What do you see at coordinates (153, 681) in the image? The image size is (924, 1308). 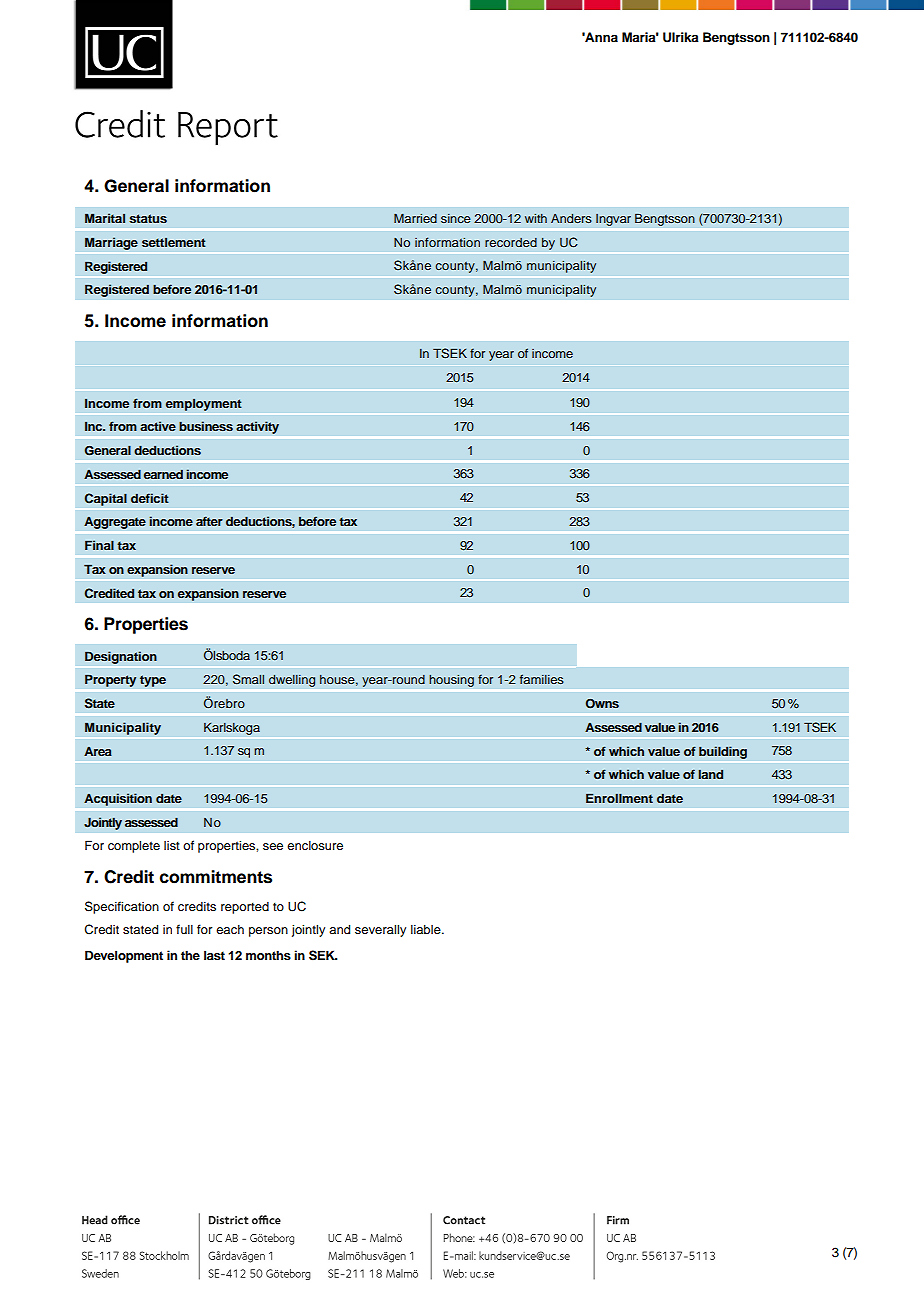 I see `type` at bounding box center [153, 681].
